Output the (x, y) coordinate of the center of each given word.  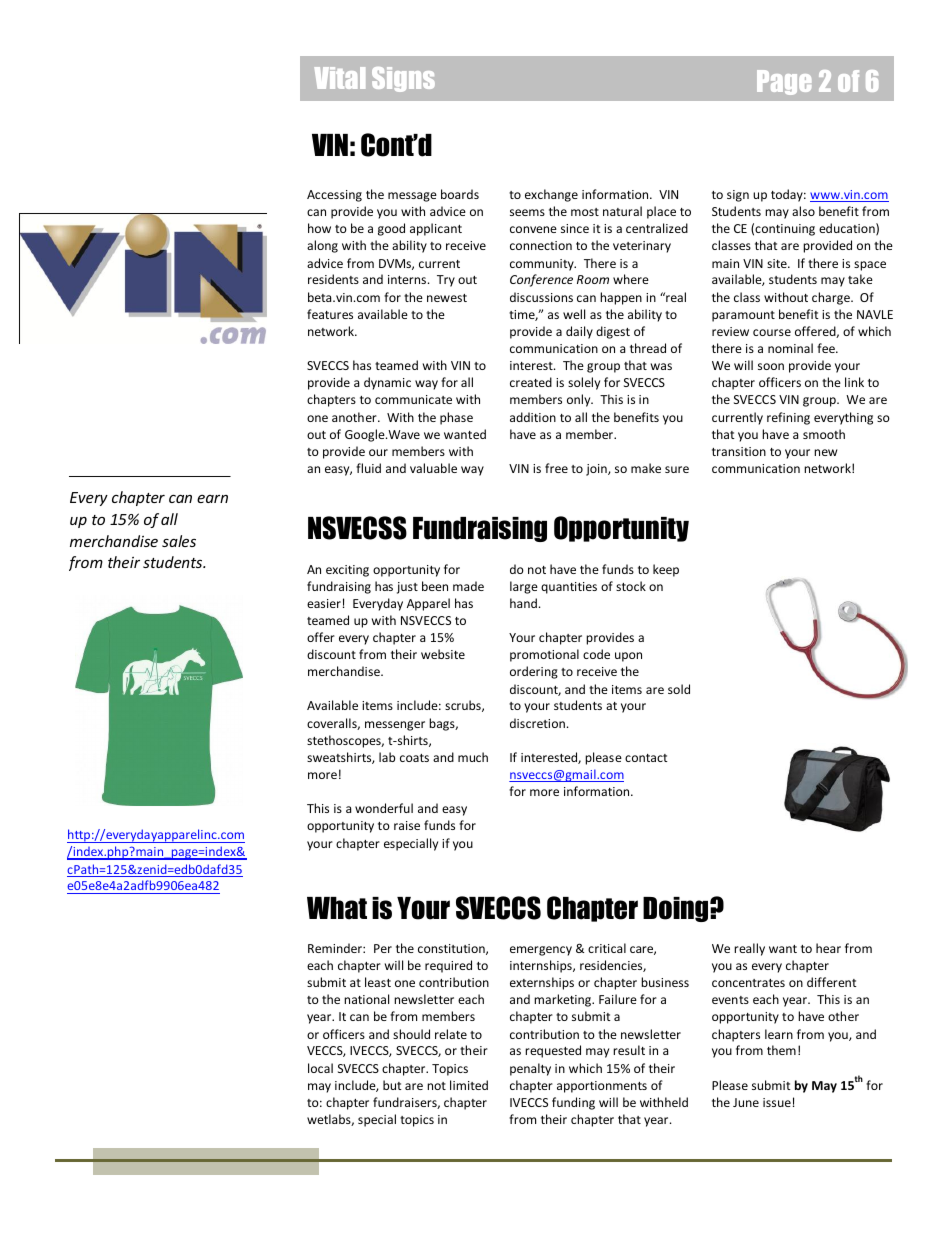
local (320, 1068)
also (803, 211)
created (531, 382)
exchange (551, 195)
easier (324, 603)
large (524, 587)
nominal (790, 348)
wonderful (384, 808)
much (473, 757)
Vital (339, 78)
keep (666, 570)
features (330, 314)
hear (828, 948)
